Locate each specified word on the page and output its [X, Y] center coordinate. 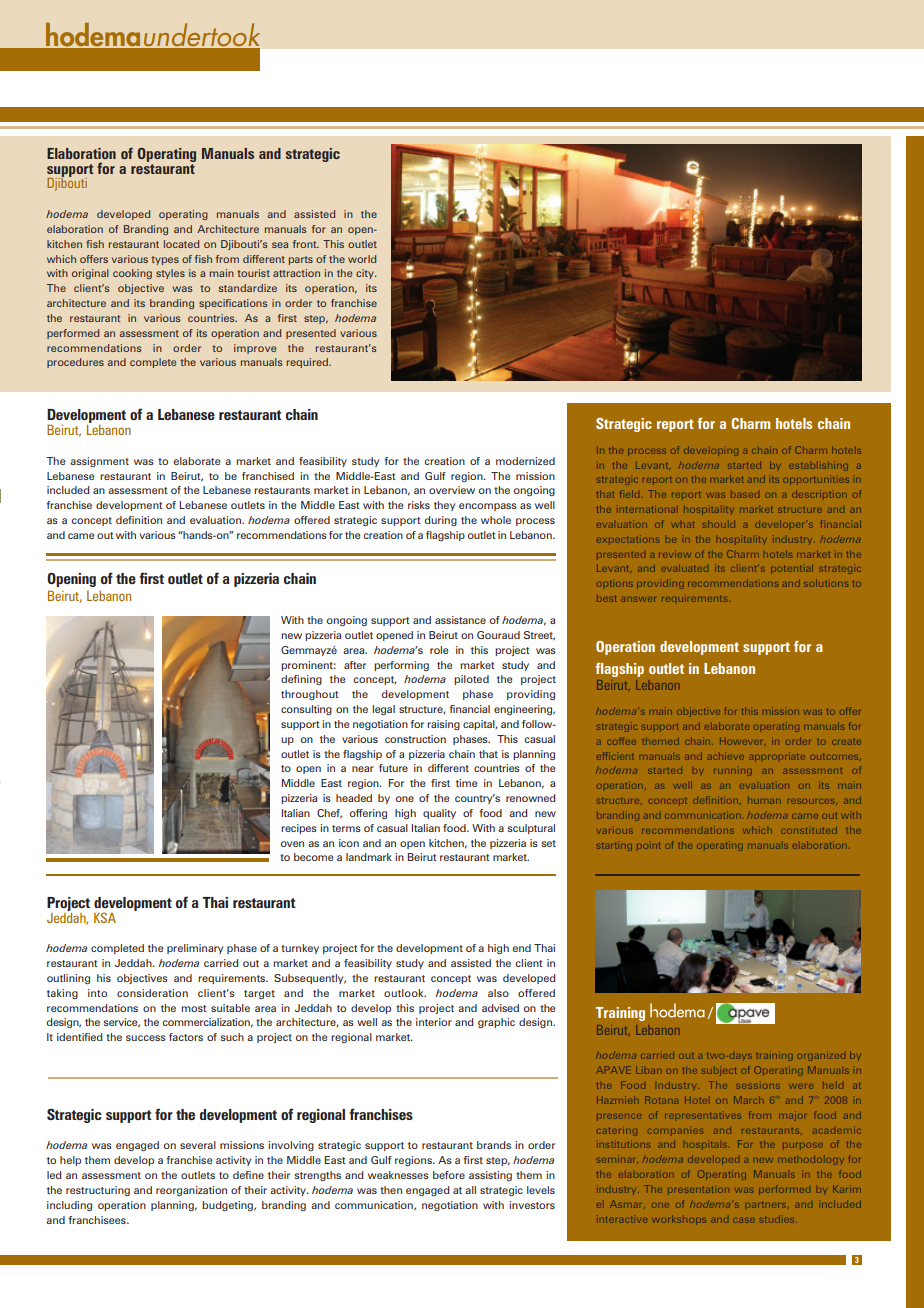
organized [821, 1056]
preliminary [195, 949]
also [498, 993]
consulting [306, 710]
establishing [818, 466]
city [366, 274]
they [444, 506]
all [470, 1190]
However [741, 741]
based [745, 494]
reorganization [191, 1191]
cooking [132, 274]
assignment [99, 462]
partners [766, 1205]
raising [443, 725]
